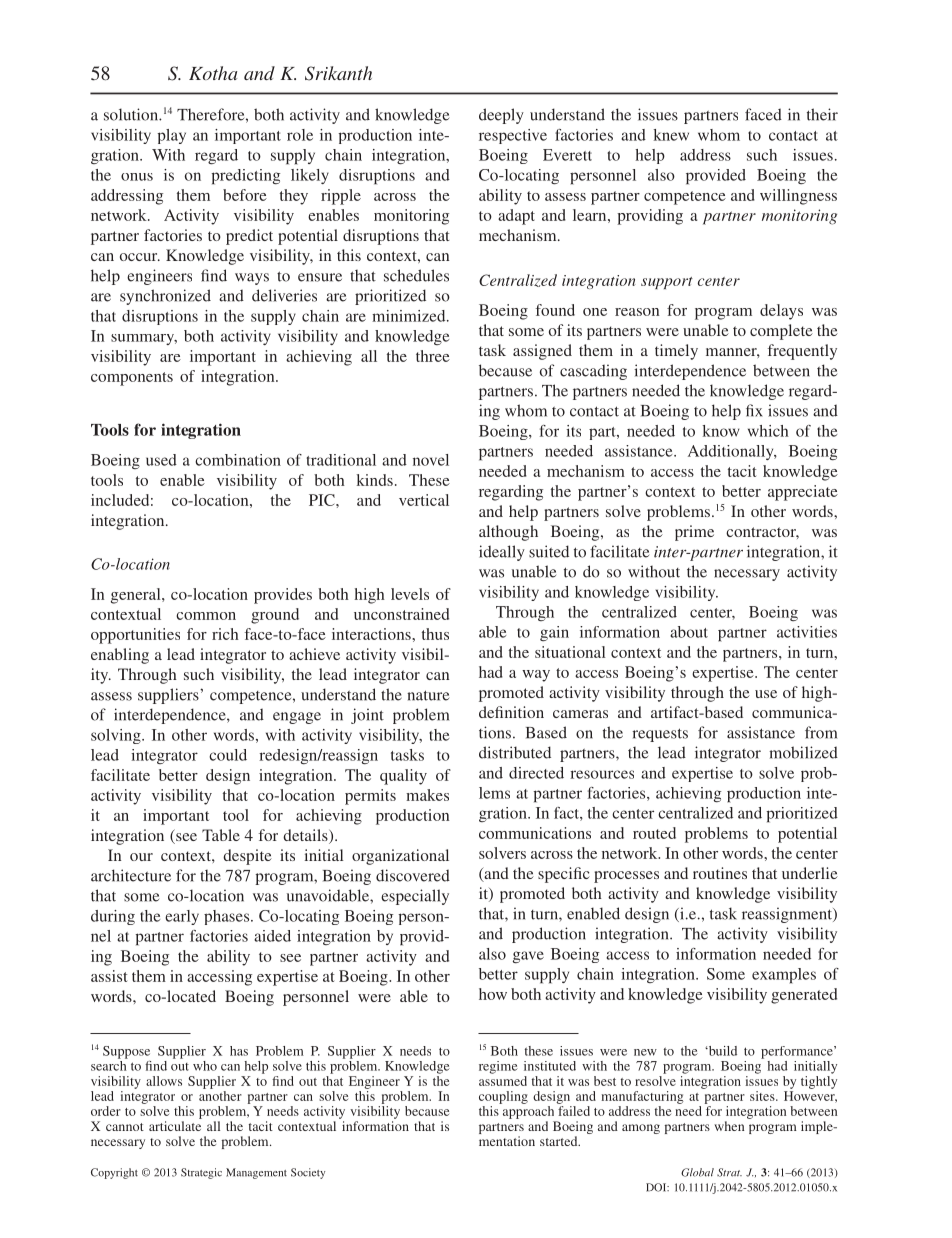 The height and width of the image is (1238, 952). Describe the element at coordinates (671, 135) in the image. I see `knew` at that location.
